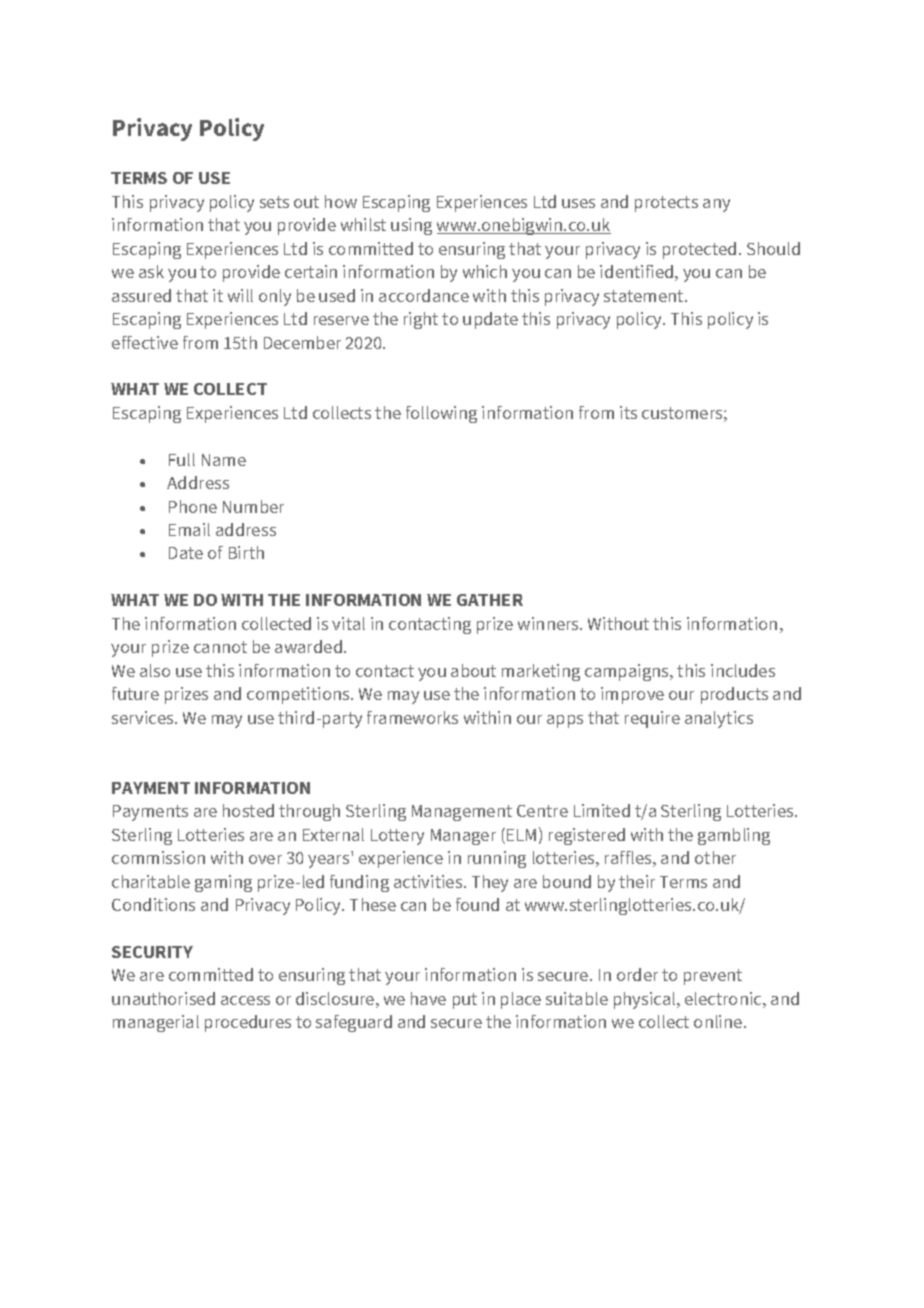  Describe the element at coordinates (719, 719) in the screenshot. I see `analytics` at that location.
